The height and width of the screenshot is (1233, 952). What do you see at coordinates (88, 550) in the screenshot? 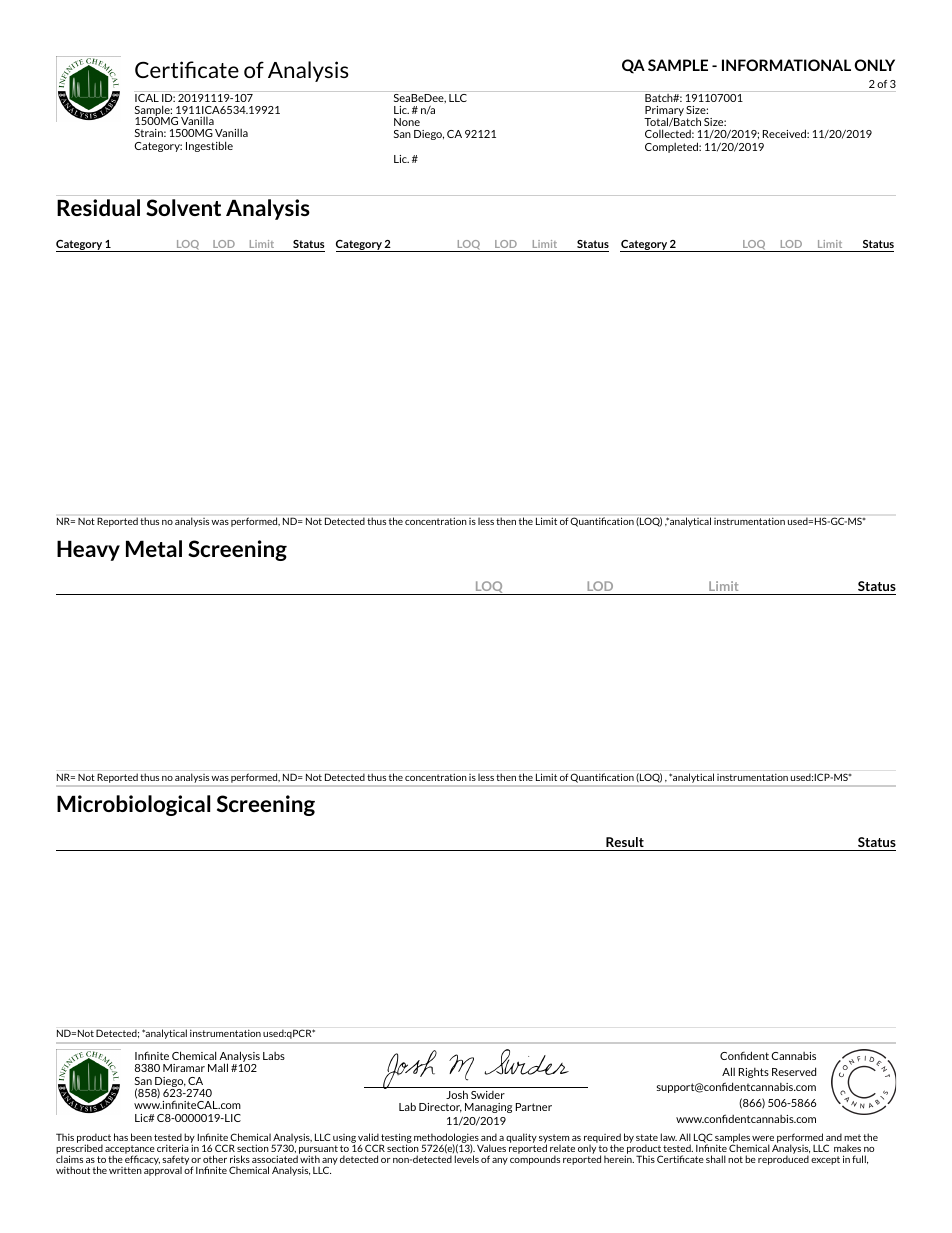
I see `Heavy` at bounding box center [88, 550].
